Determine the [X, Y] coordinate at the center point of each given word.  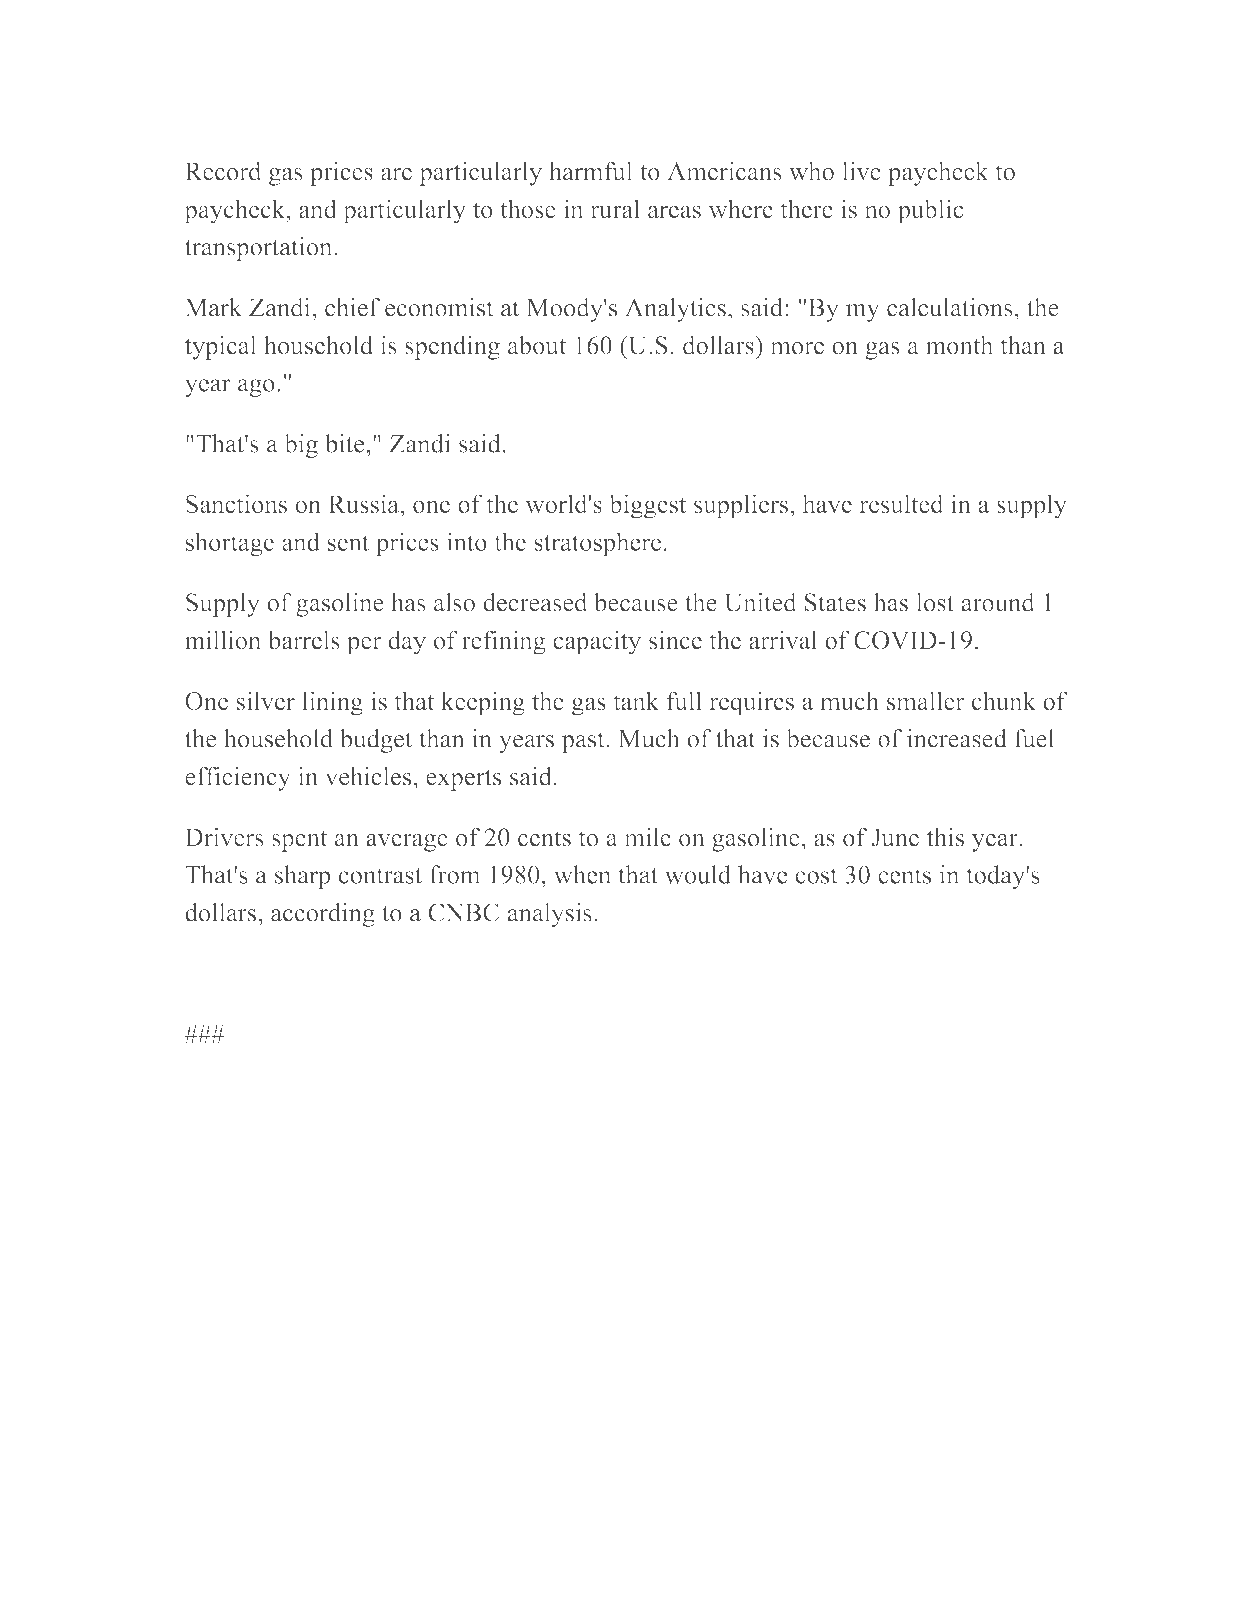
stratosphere [597, 544]
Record [223, 171]
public [930, 211]
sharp [303, 877]
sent [348, 543]
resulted [901, 503]
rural [615, 209]
